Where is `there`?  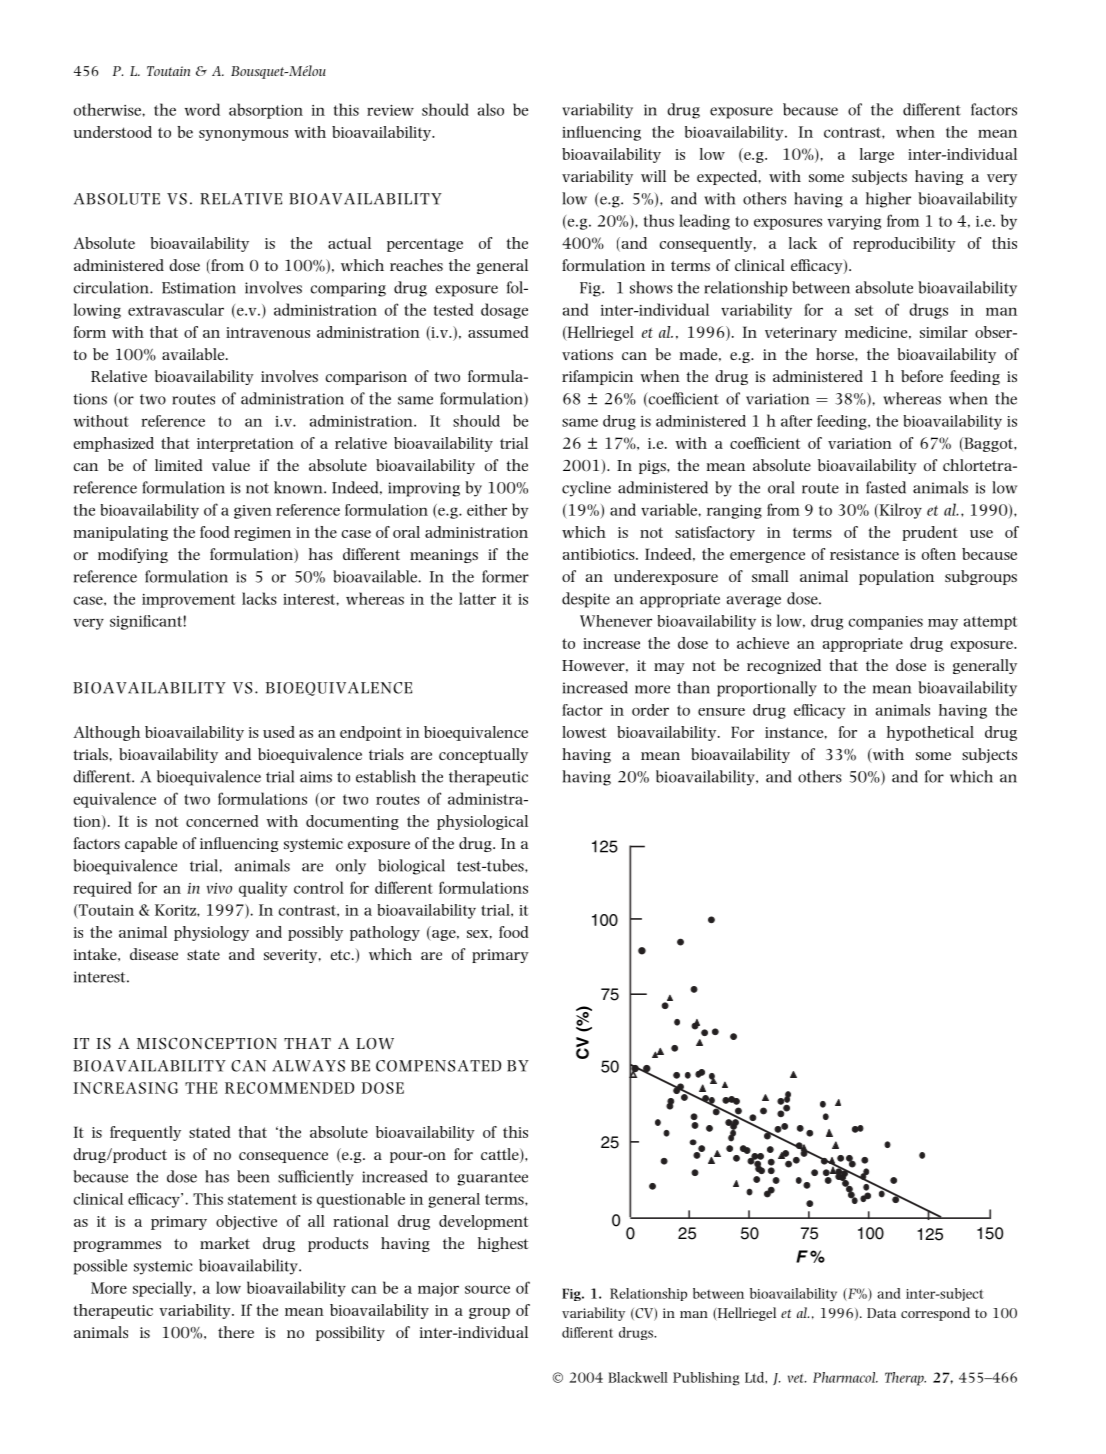
there is located at coordinates (236, 1332).
